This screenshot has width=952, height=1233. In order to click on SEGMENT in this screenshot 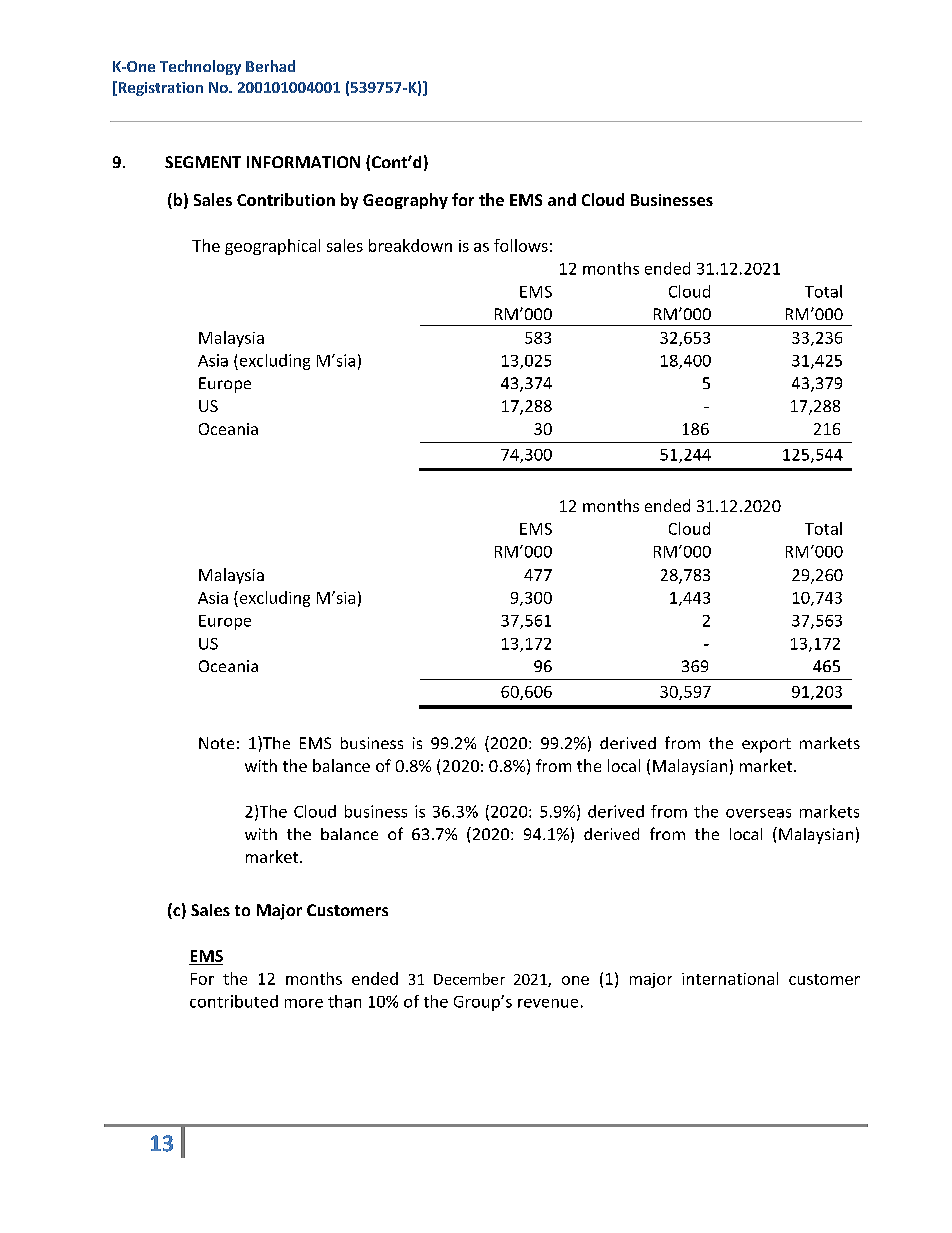, I will do `click(203, 162)`.
